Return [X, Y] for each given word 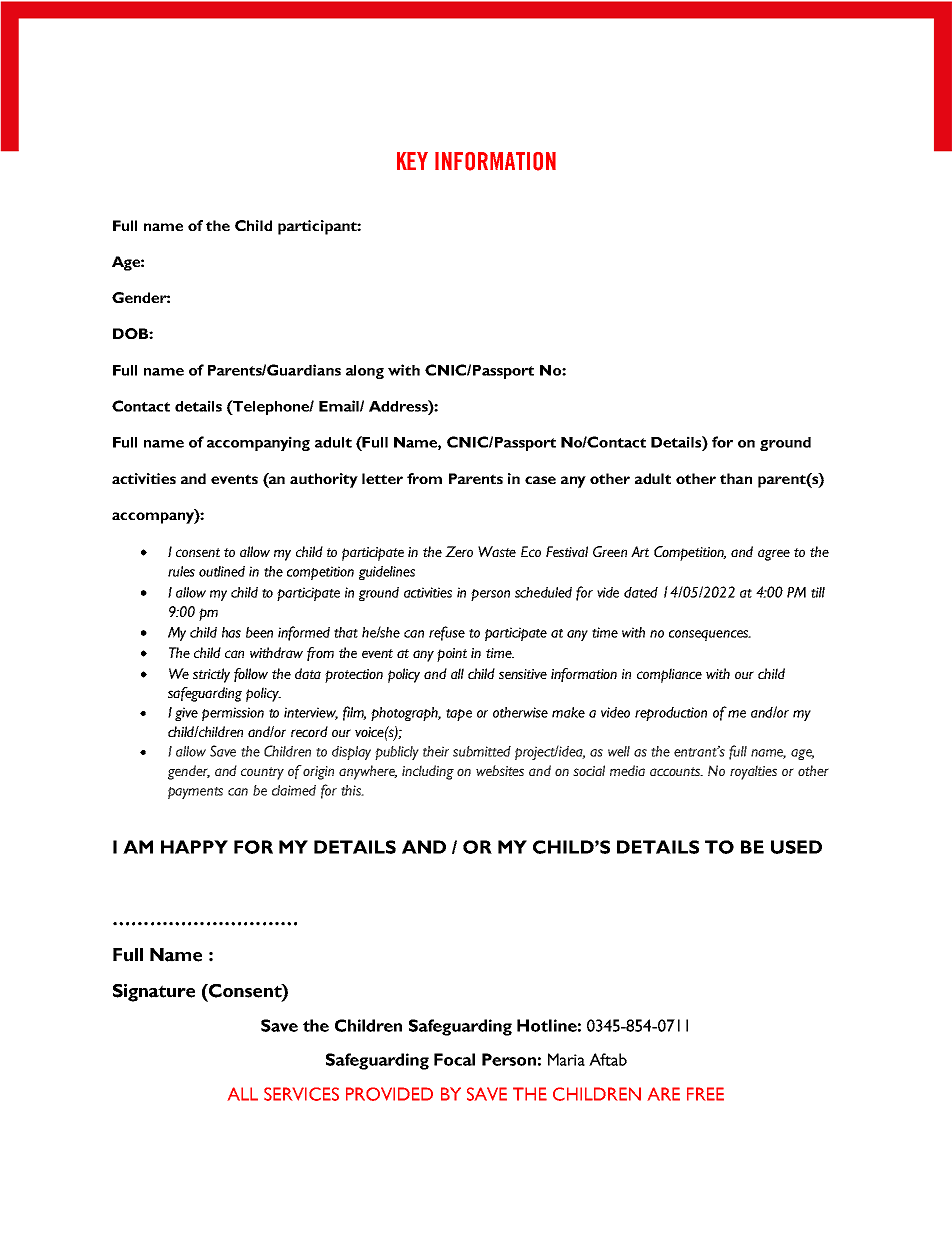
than [736, 478]
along [365, 372]
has [231, 632]
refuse [447, 633]
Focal [454, 1059]
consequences [710, 635]
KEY [412, 161]
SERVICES [301, 1094]
